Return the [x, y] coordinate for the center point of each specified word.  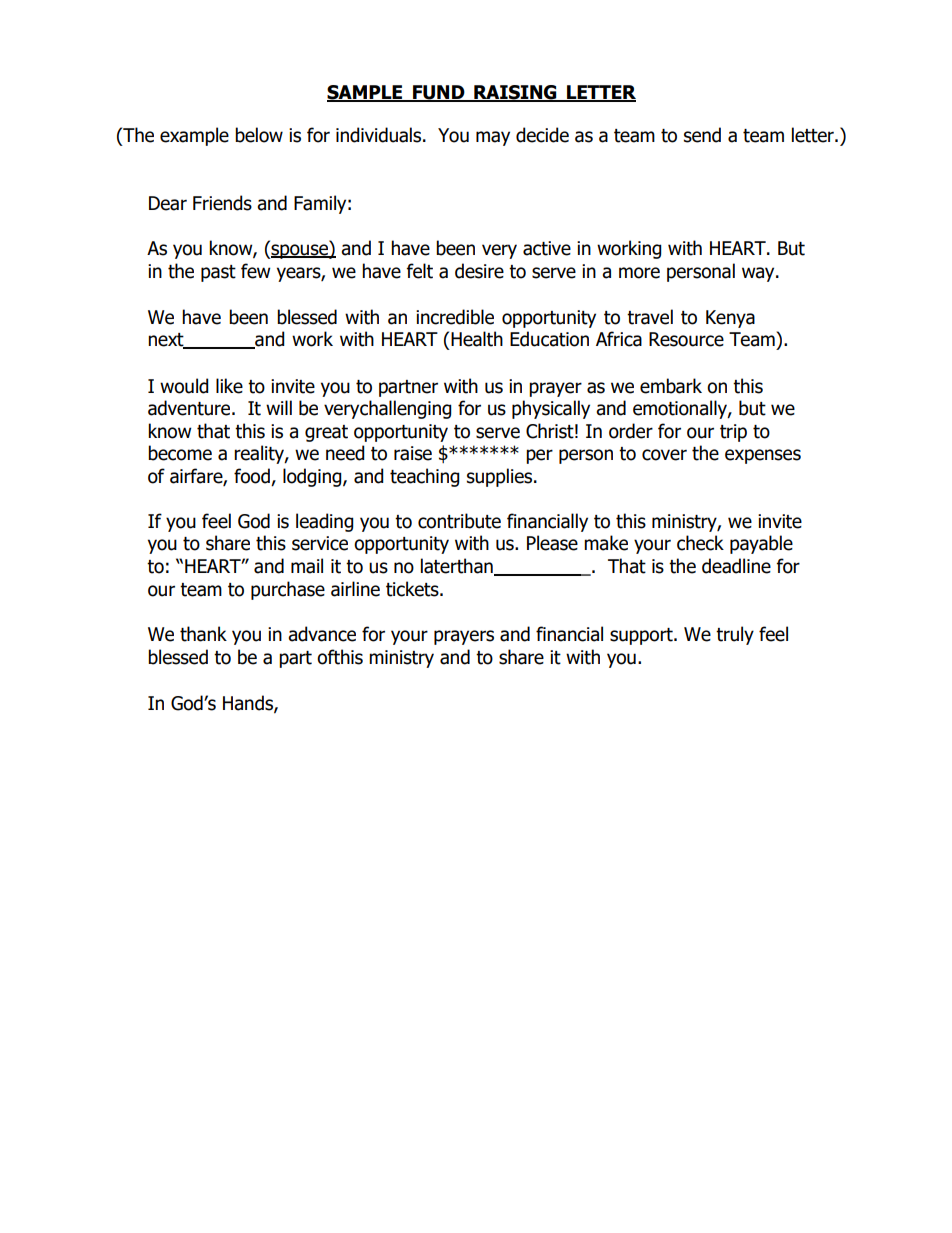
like [229, 386]
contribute [459, 521]
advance [322, 634]
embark [671, 386]
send [702, 135]
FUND [439, 93]
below [259, 135]
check [700, 543]
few [255, 271]
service [320, 543]
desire [479, 271]
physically [551, 409]
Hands [249, 704]
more [639, 273]
